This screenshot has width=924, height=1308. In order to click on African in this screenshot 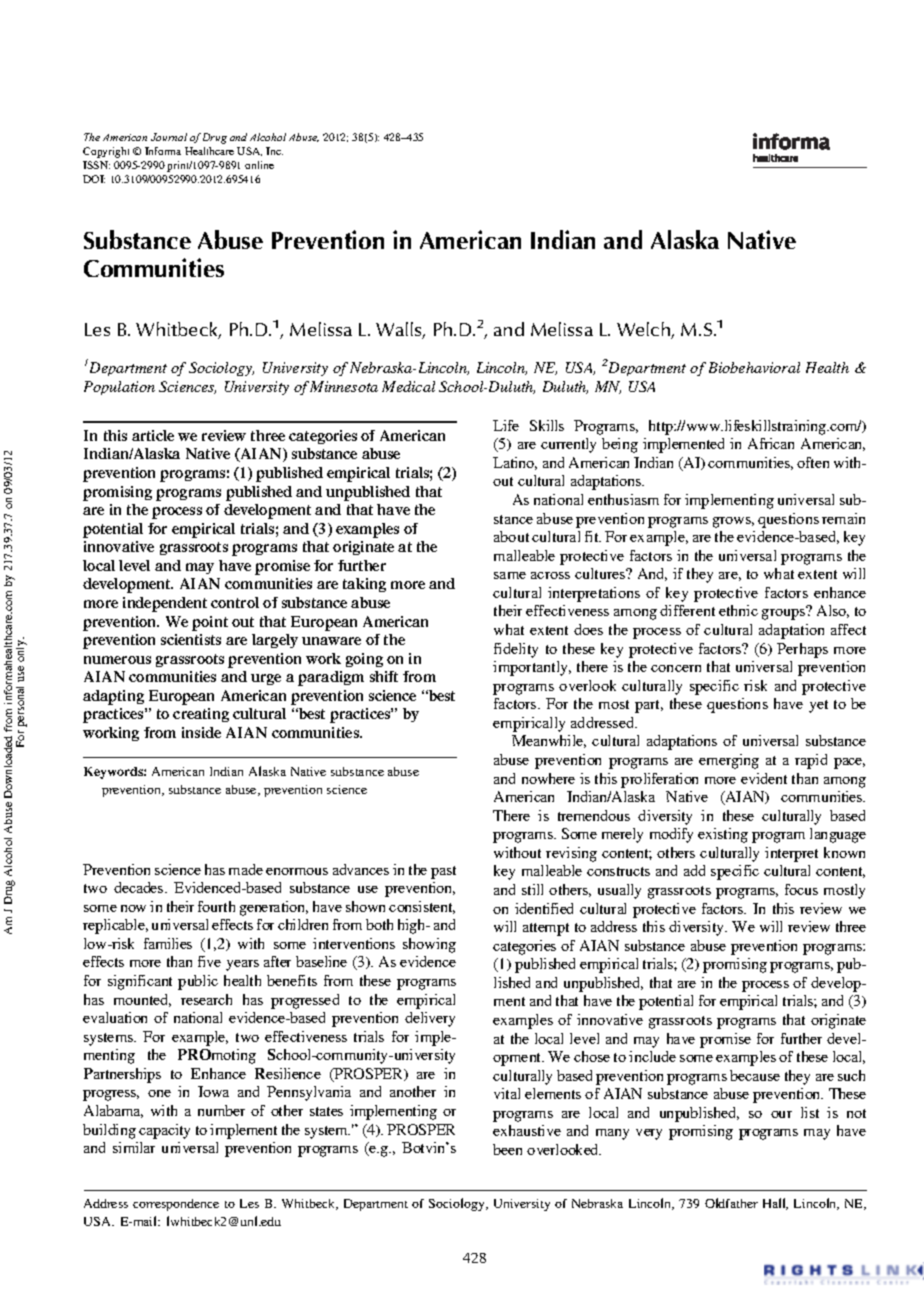, I will do `click(771, 443)`.
